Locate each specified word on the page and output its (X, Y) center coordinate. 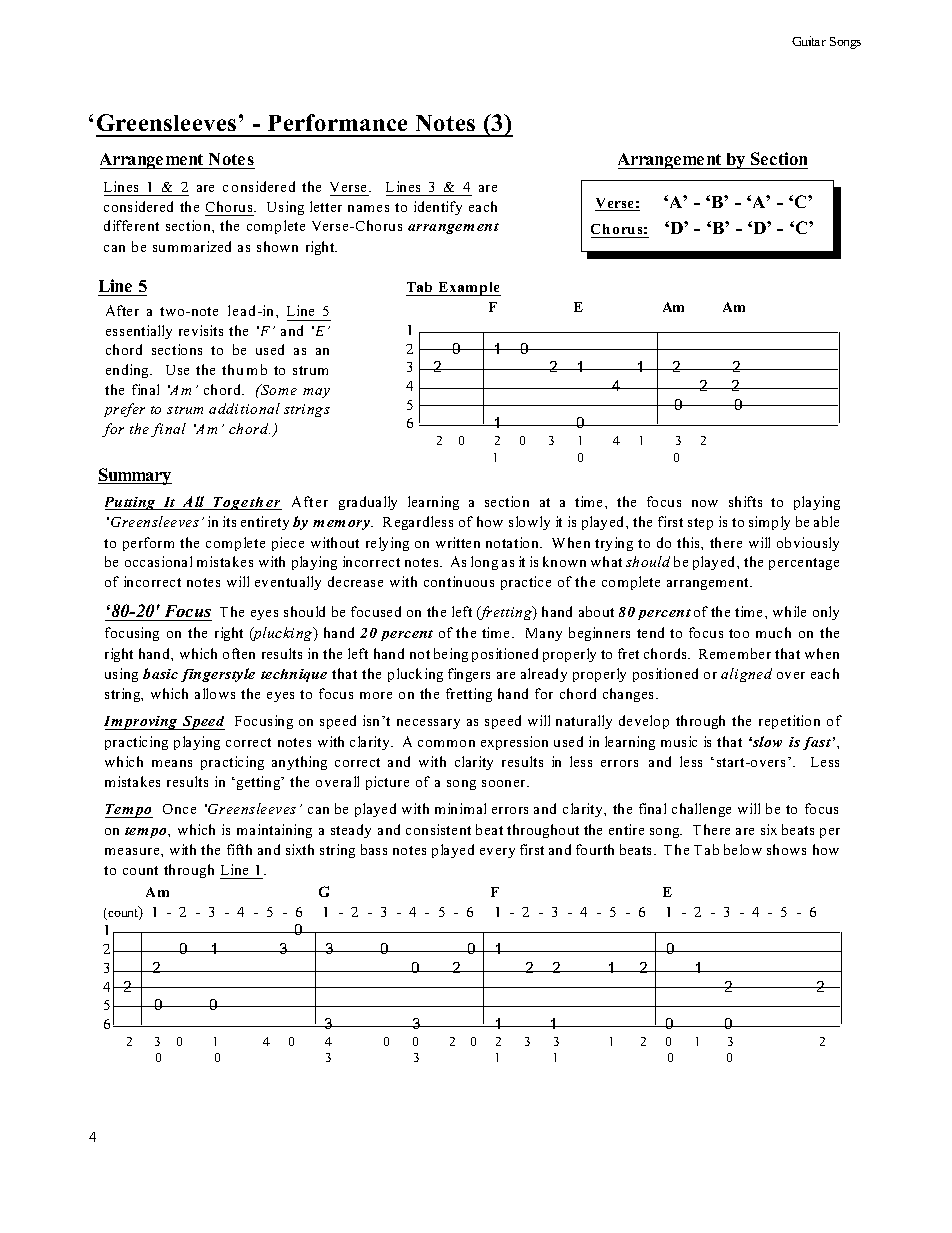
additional (244, 408)
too (739, 633)
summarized (192, 246)
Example (469, 289)
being (451, 655)
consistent (438, 829)
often (239, 653)
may (316, 393)
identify (438, 208)
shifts (745, 501)
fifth (239, 849)
